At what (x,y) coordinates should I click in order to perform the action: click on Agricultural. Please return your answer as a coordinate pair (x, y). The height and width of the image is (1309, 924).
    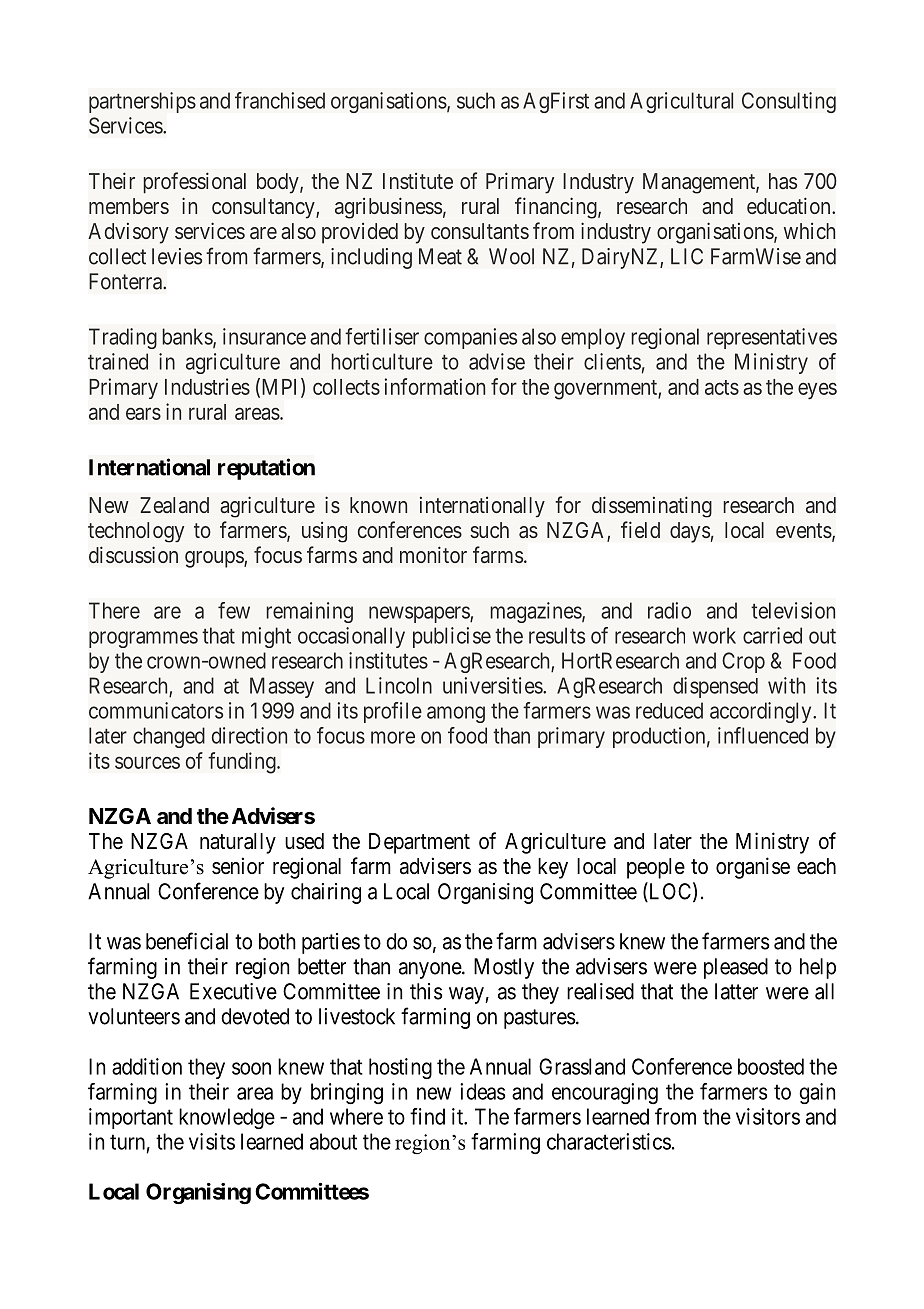
    Looking at the image, I should click on (681, 102).
